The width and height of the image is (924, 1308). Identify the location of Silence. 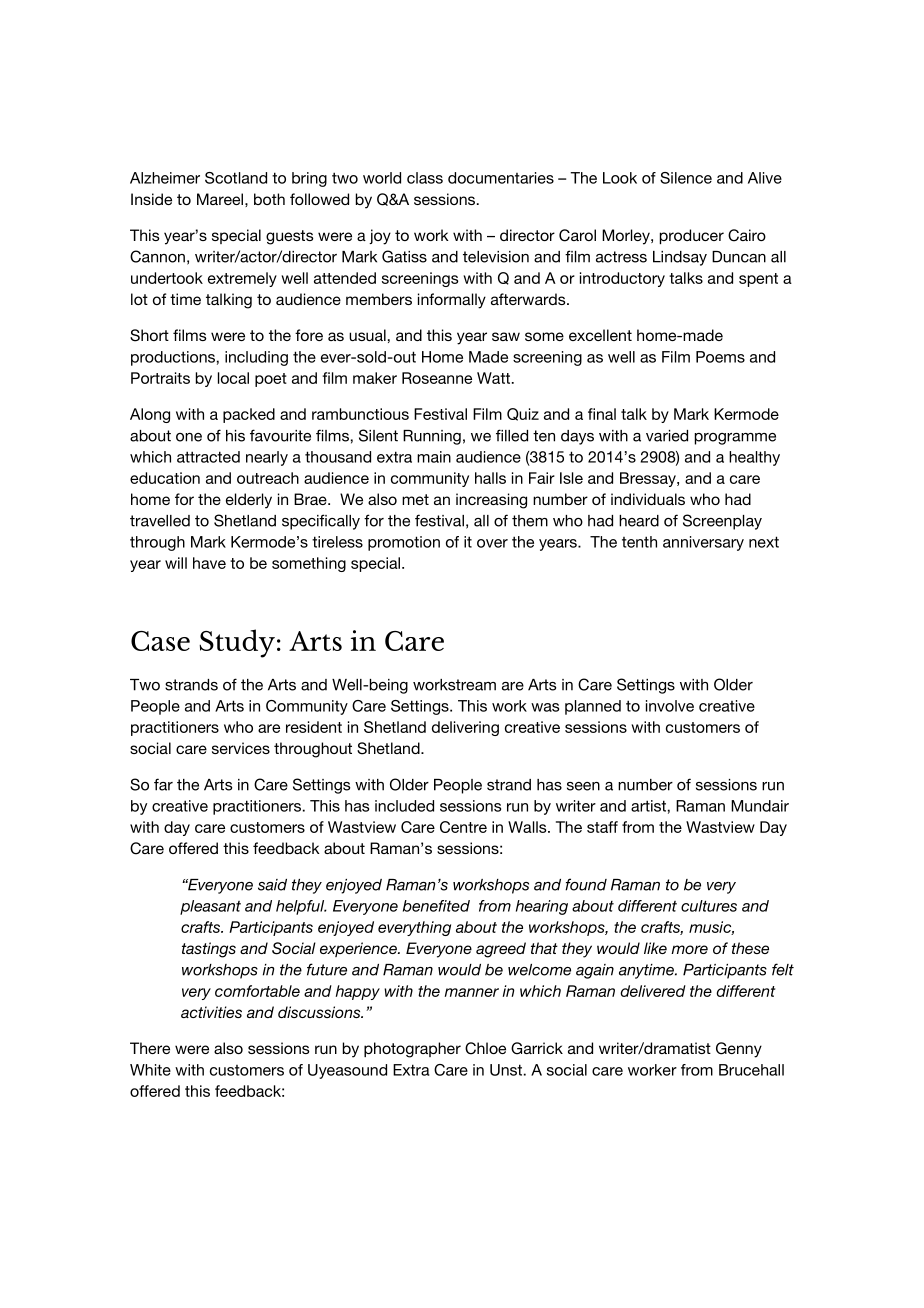
(686, 178).
